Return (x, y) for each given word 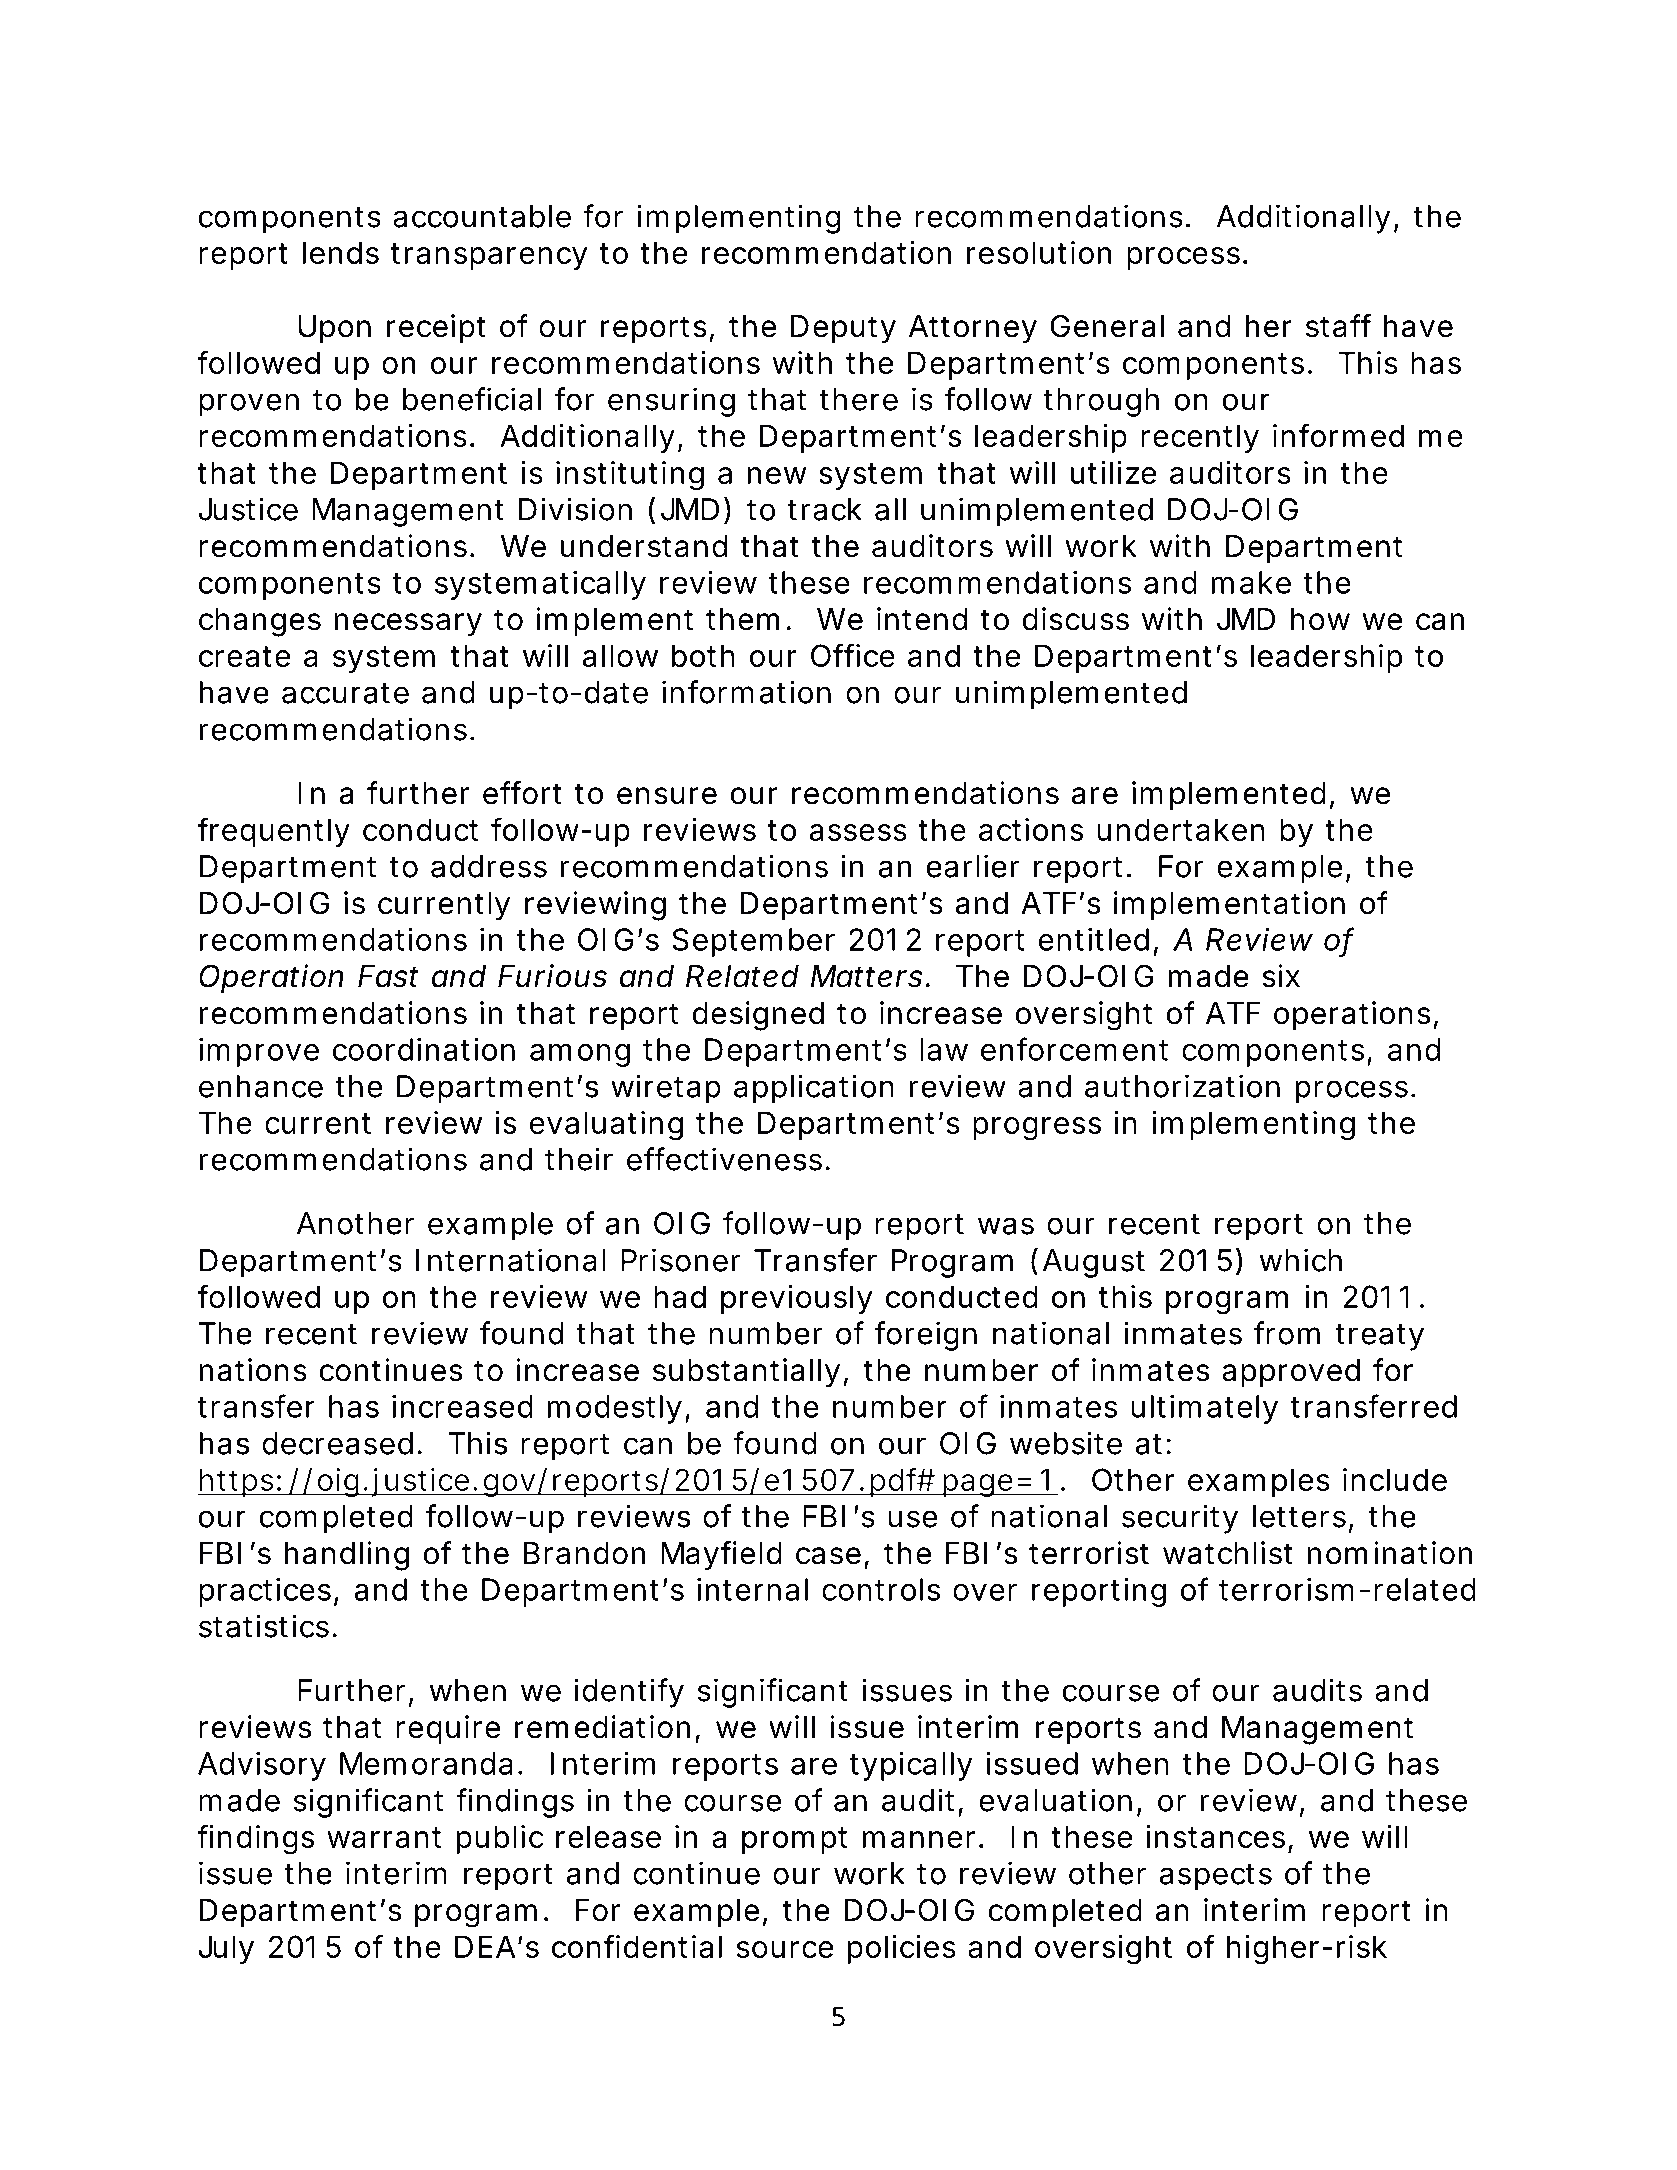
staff (1338, 326)
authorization (1182, 1086)
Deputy (843, 329)
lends (341, 252)
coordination (423, 1049)
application (814, 1089)
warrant (384, 1837)
